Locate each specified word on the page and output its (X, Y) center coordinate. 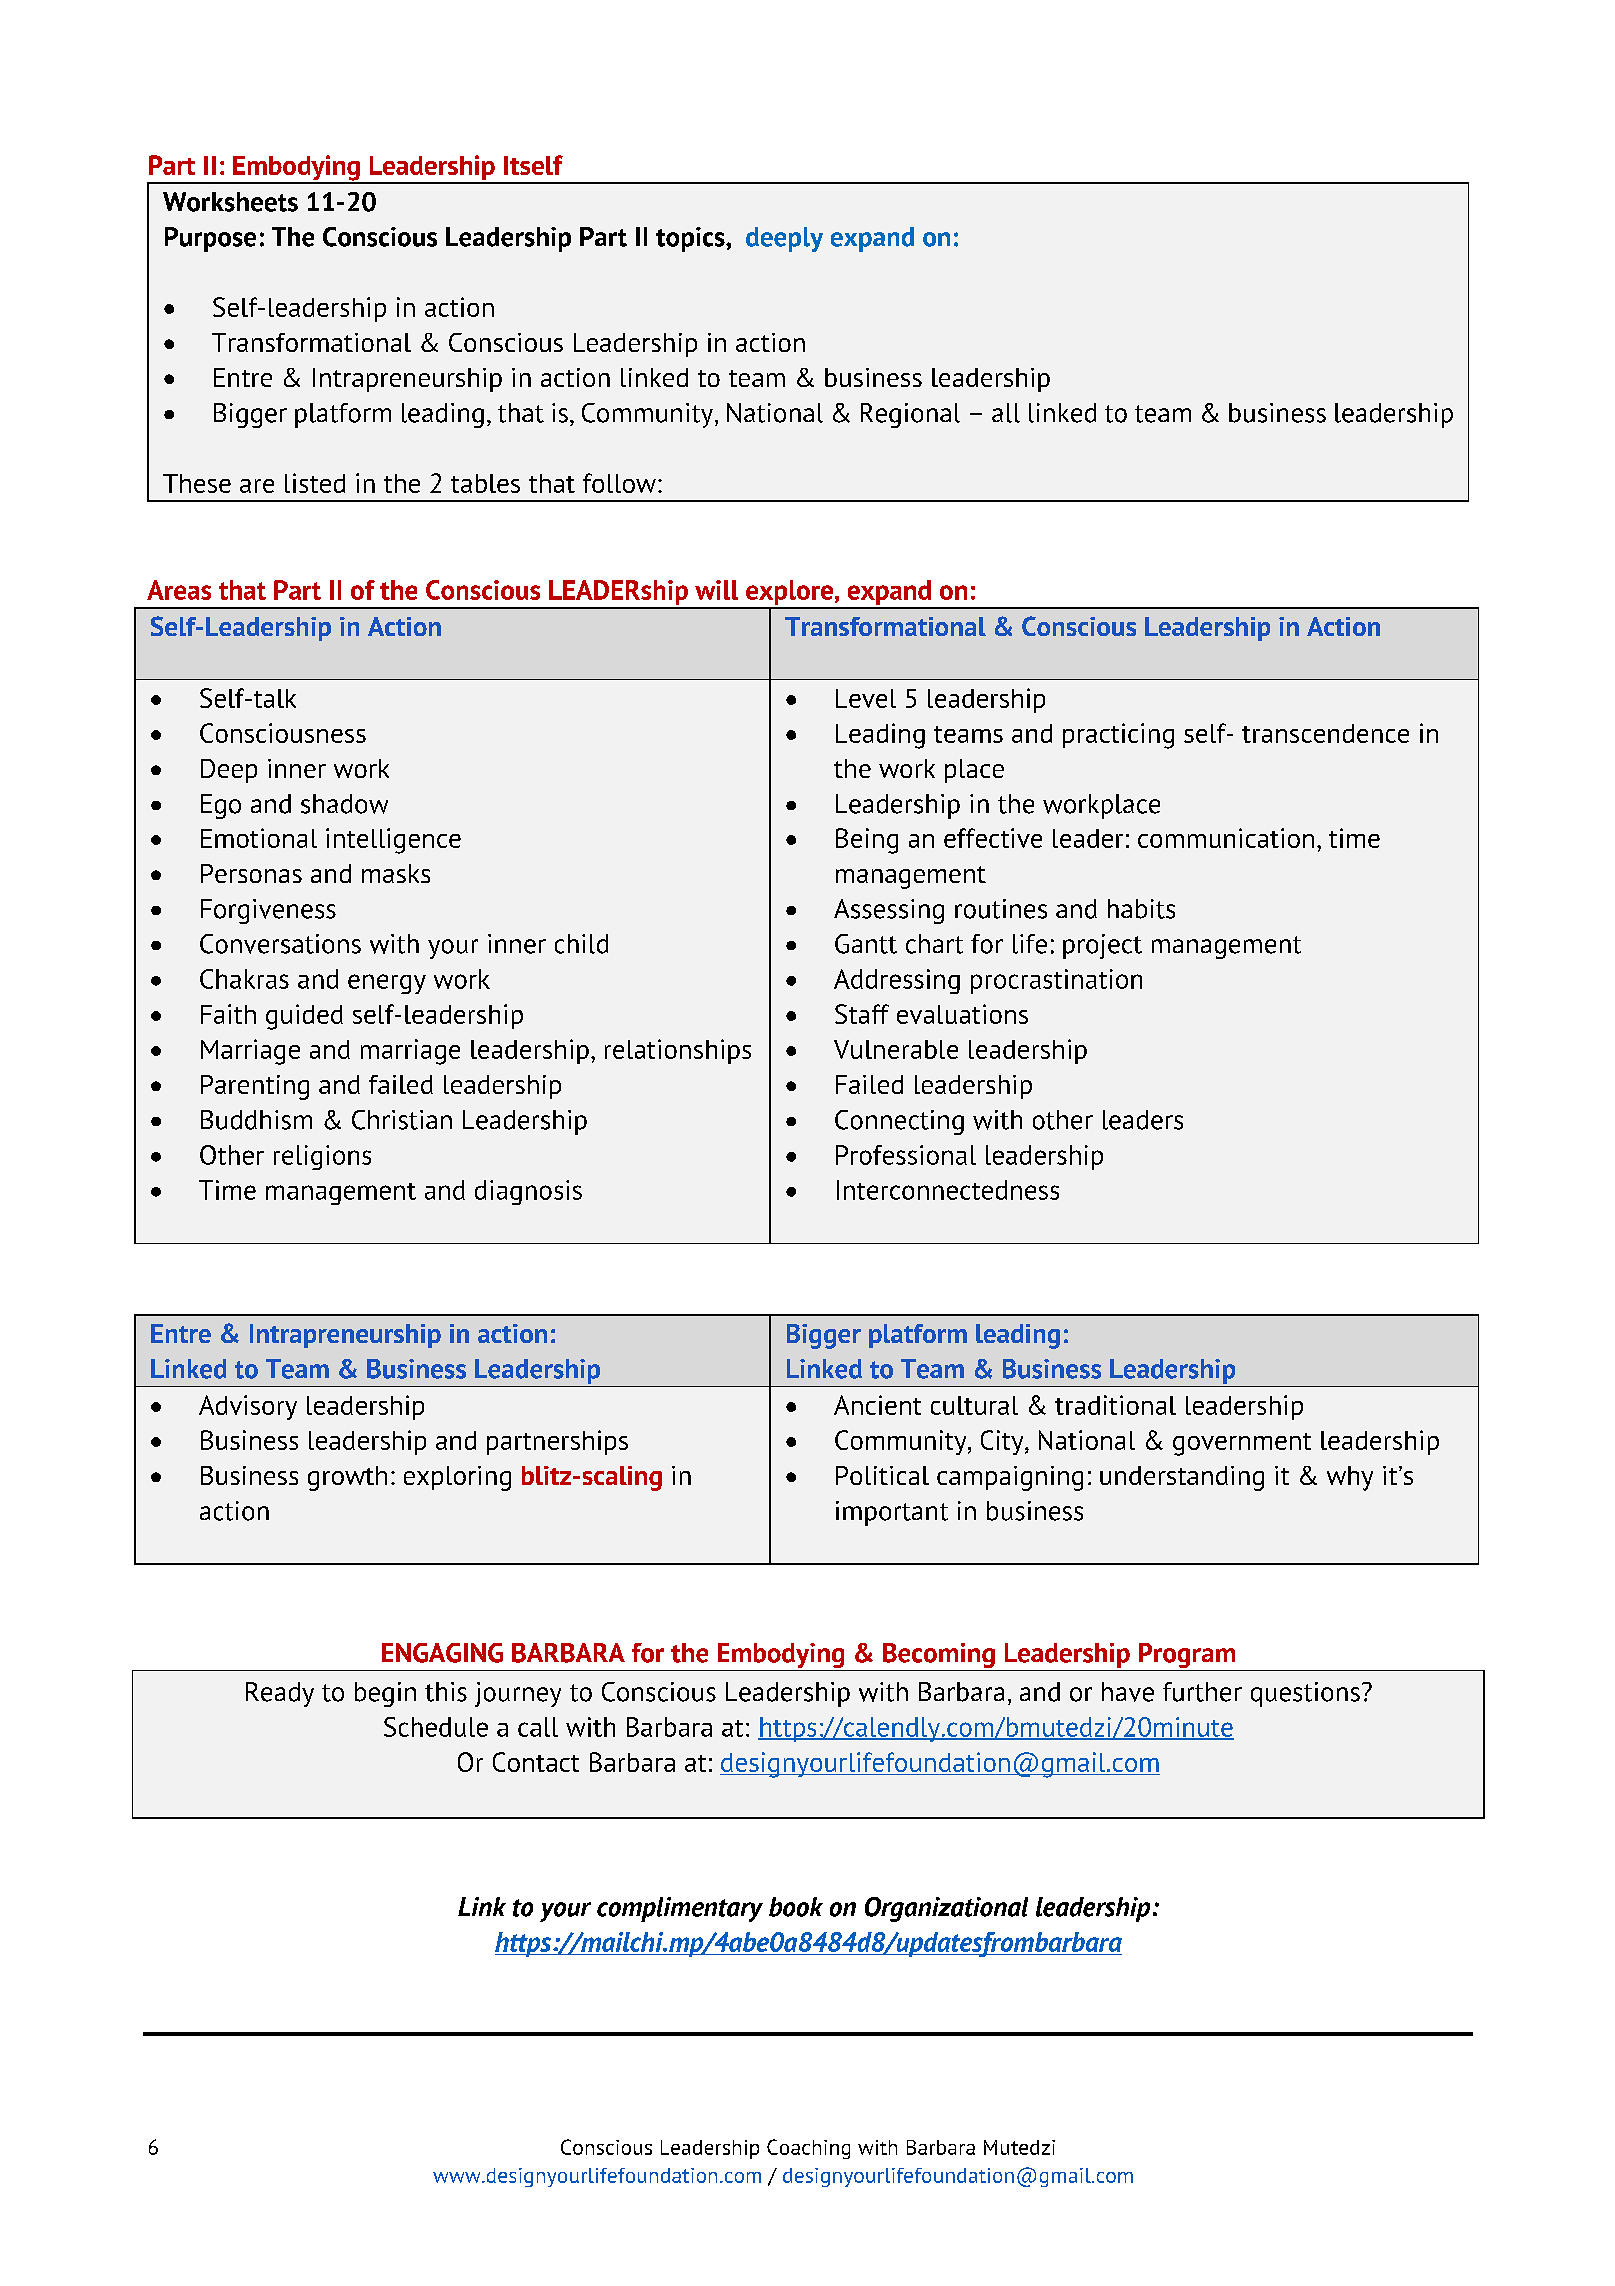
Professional (906, 1155)
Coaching (808, 2149)
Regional (910, 415)
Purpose (210, 239)
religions (322, 1157)
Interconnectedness (948, 1190)
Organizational (946, 1909)
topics (691, 239)
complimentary (680, 1909)
